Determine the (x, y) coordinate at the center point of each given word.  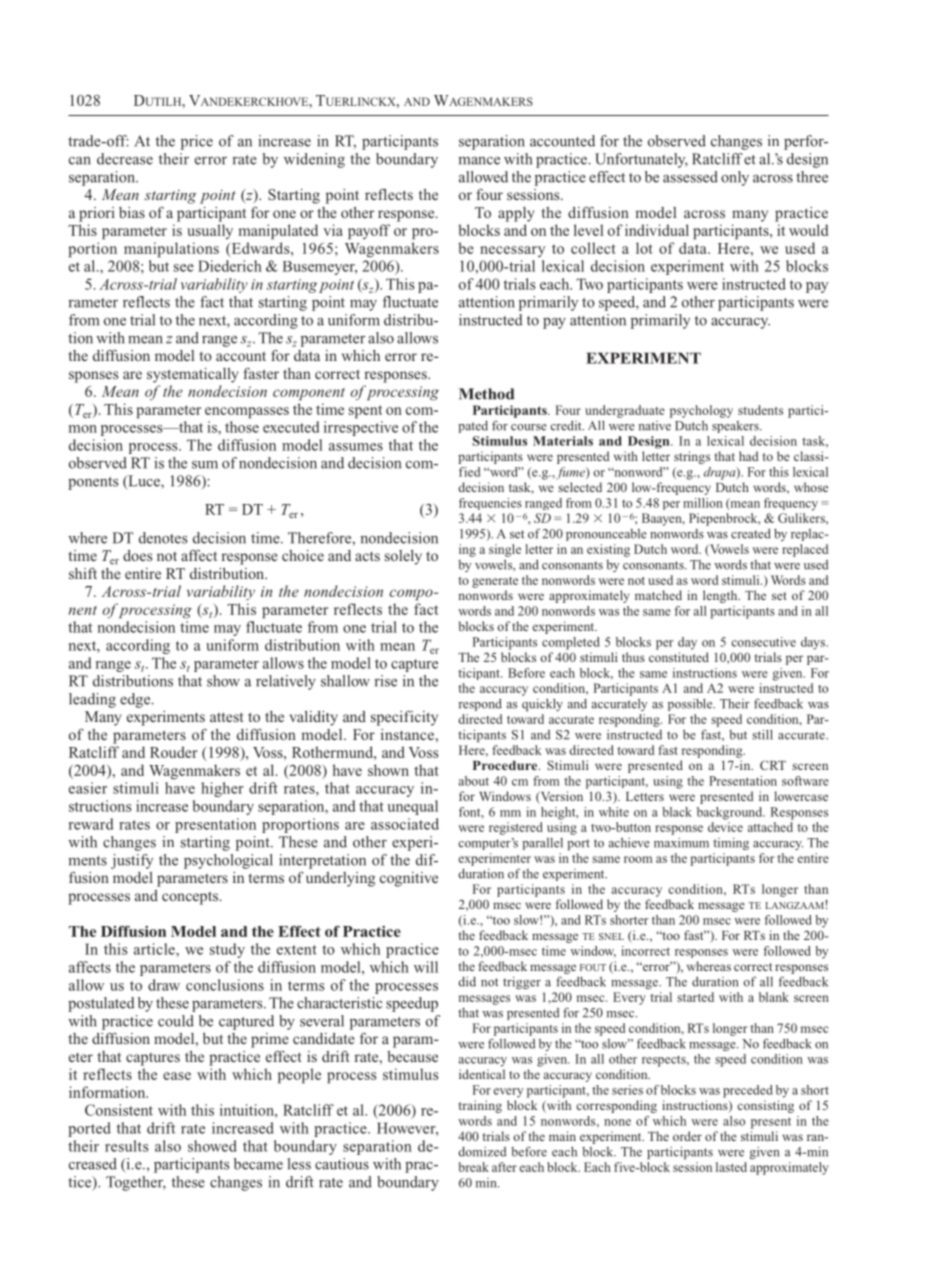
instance (408, 734)
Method (486, 394)
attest (226, 717)
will (426, 967)
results (127, 1146)
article (155, 949)
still (762, 734)
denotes (163, 538)
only (735, 178)
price (197, 142)
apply (516, 214)
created (751, 533)
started (695, 997)
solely (403, 557)
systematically (192, 375)
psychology (701, 411)
